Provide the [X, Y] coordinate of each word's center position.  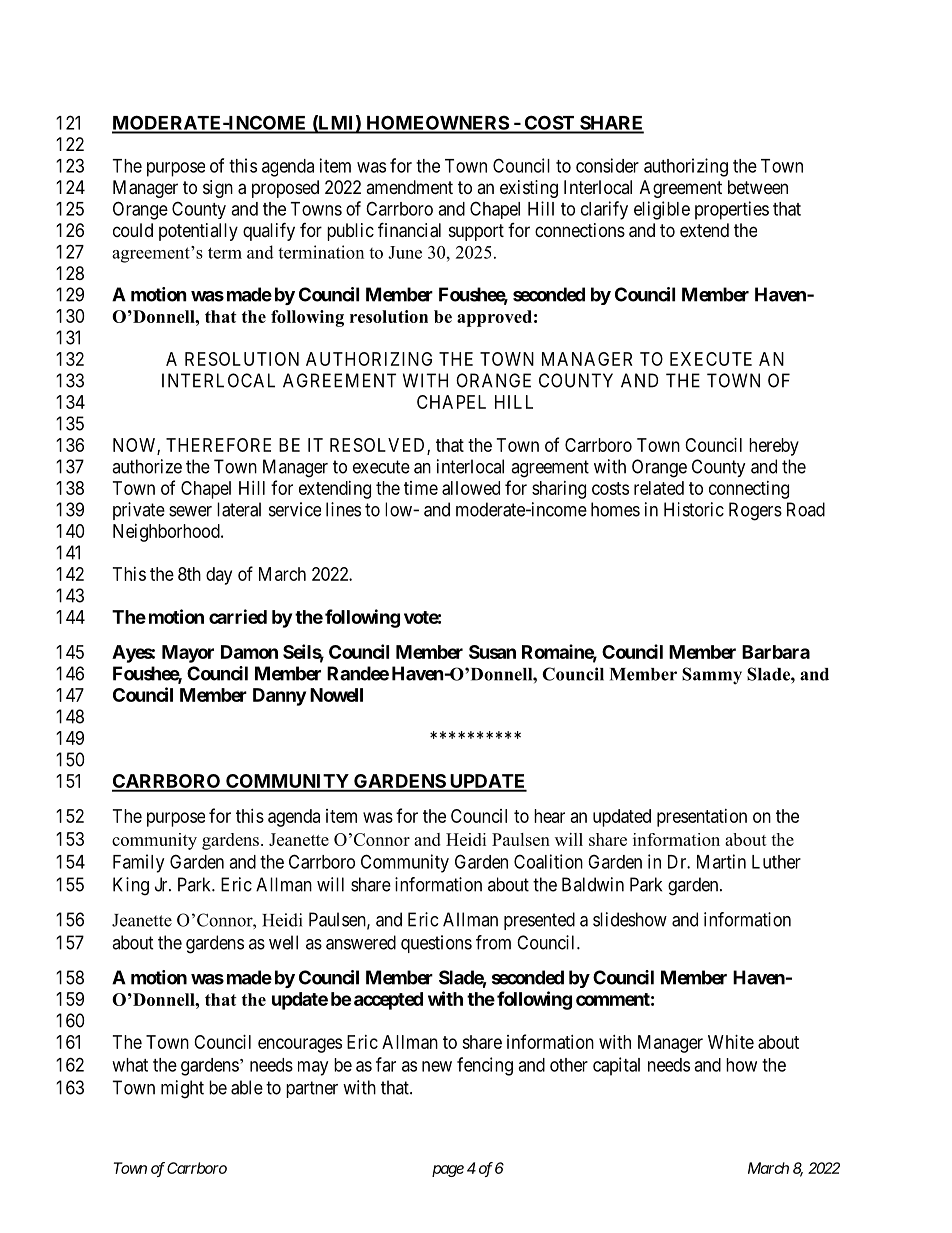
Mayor [188, 654]
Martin [721, 861]
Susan [492, 652]
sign [218, 189]
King [131, 886]
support [476, 232]
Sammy [712, 676]
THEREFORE [218, 445]
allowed [471, 488]
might [182, 1089]
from [493, 942]
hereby [774, 447]
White [731, 1042]
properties [732, 210]
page [448, 1171]
